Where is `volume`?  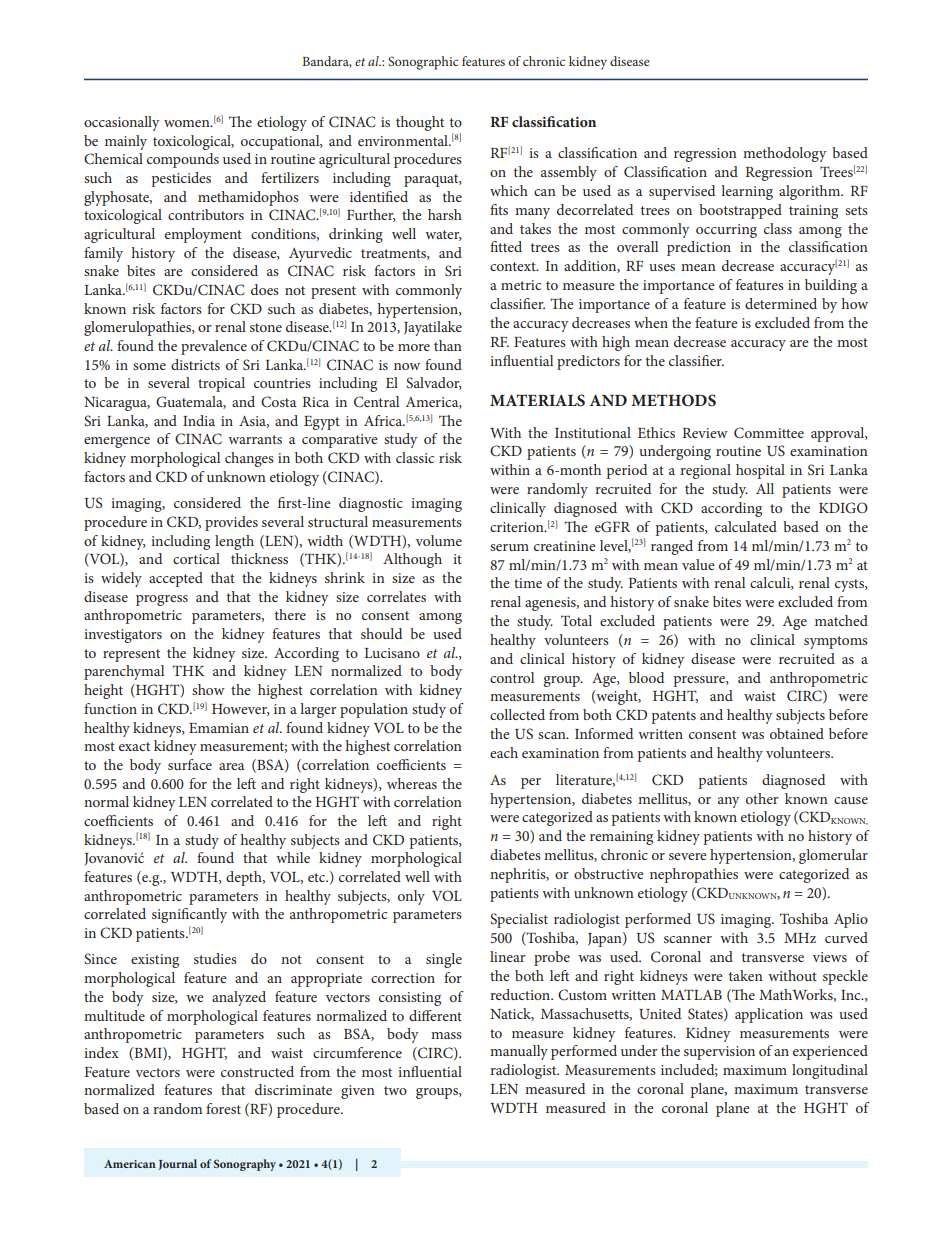 volume is located at coordinates (439, 540).
